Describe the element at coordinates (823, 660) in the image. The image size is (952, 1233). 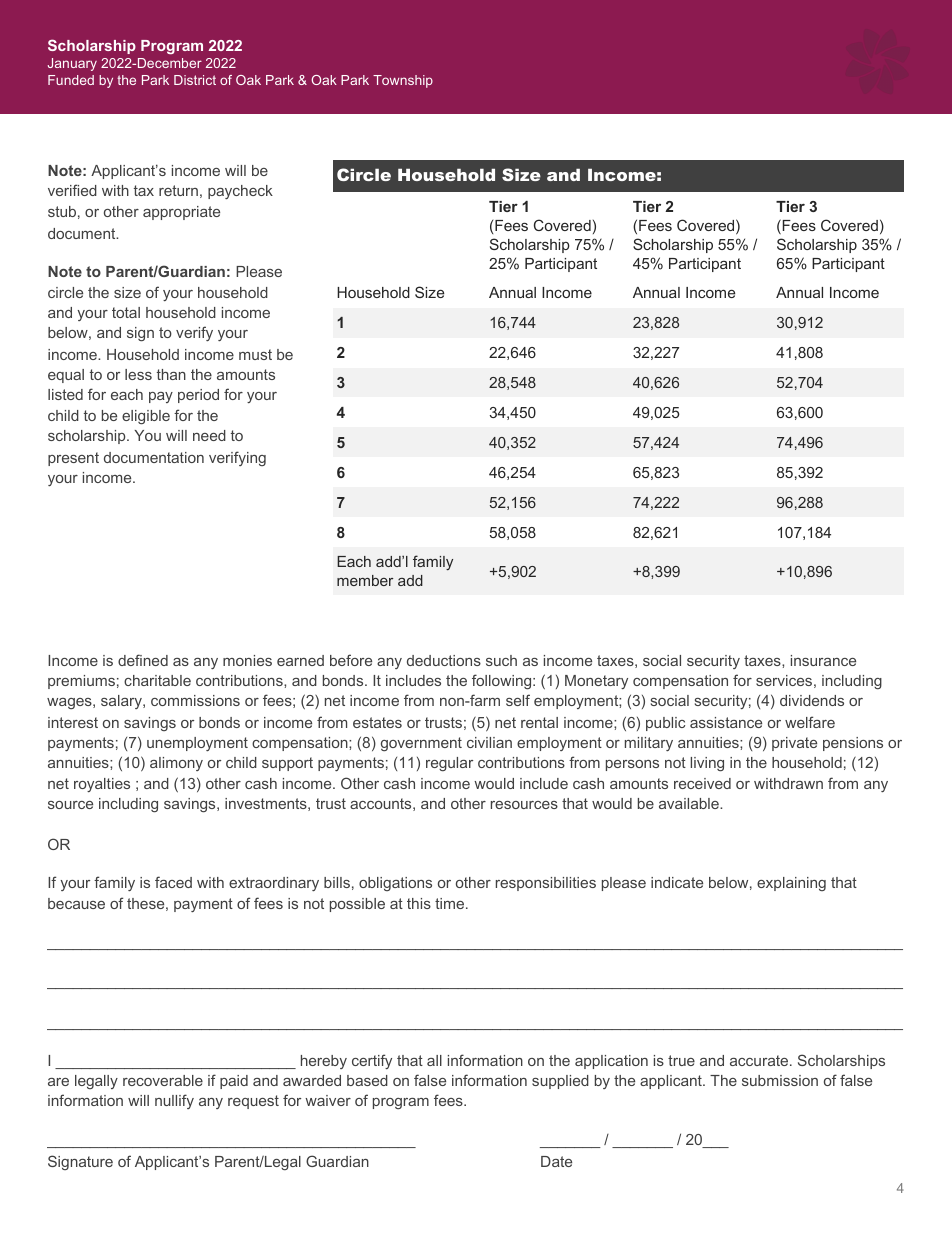
I see `insurance` at that location.
